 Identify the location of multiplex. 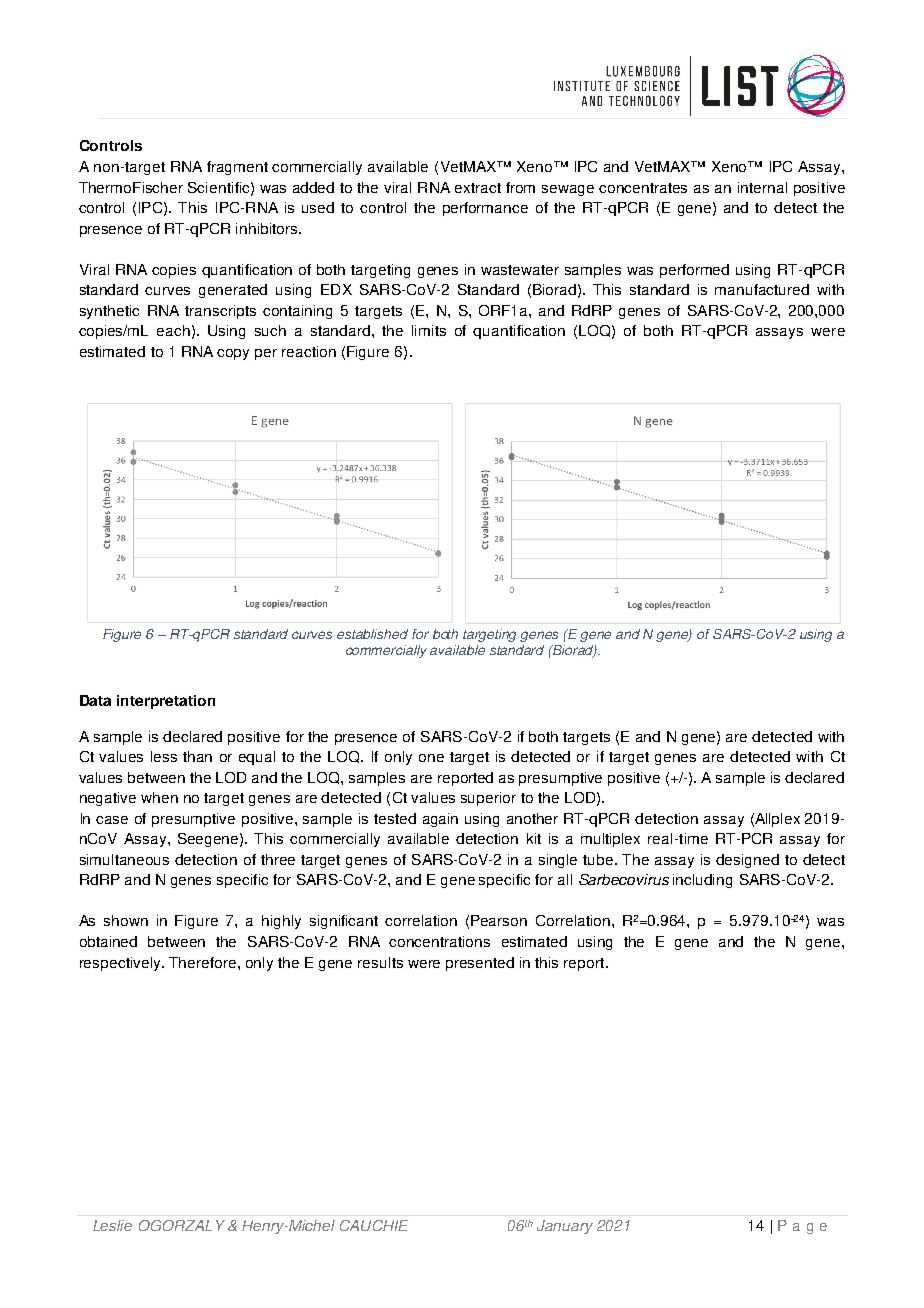
(610, 840).
